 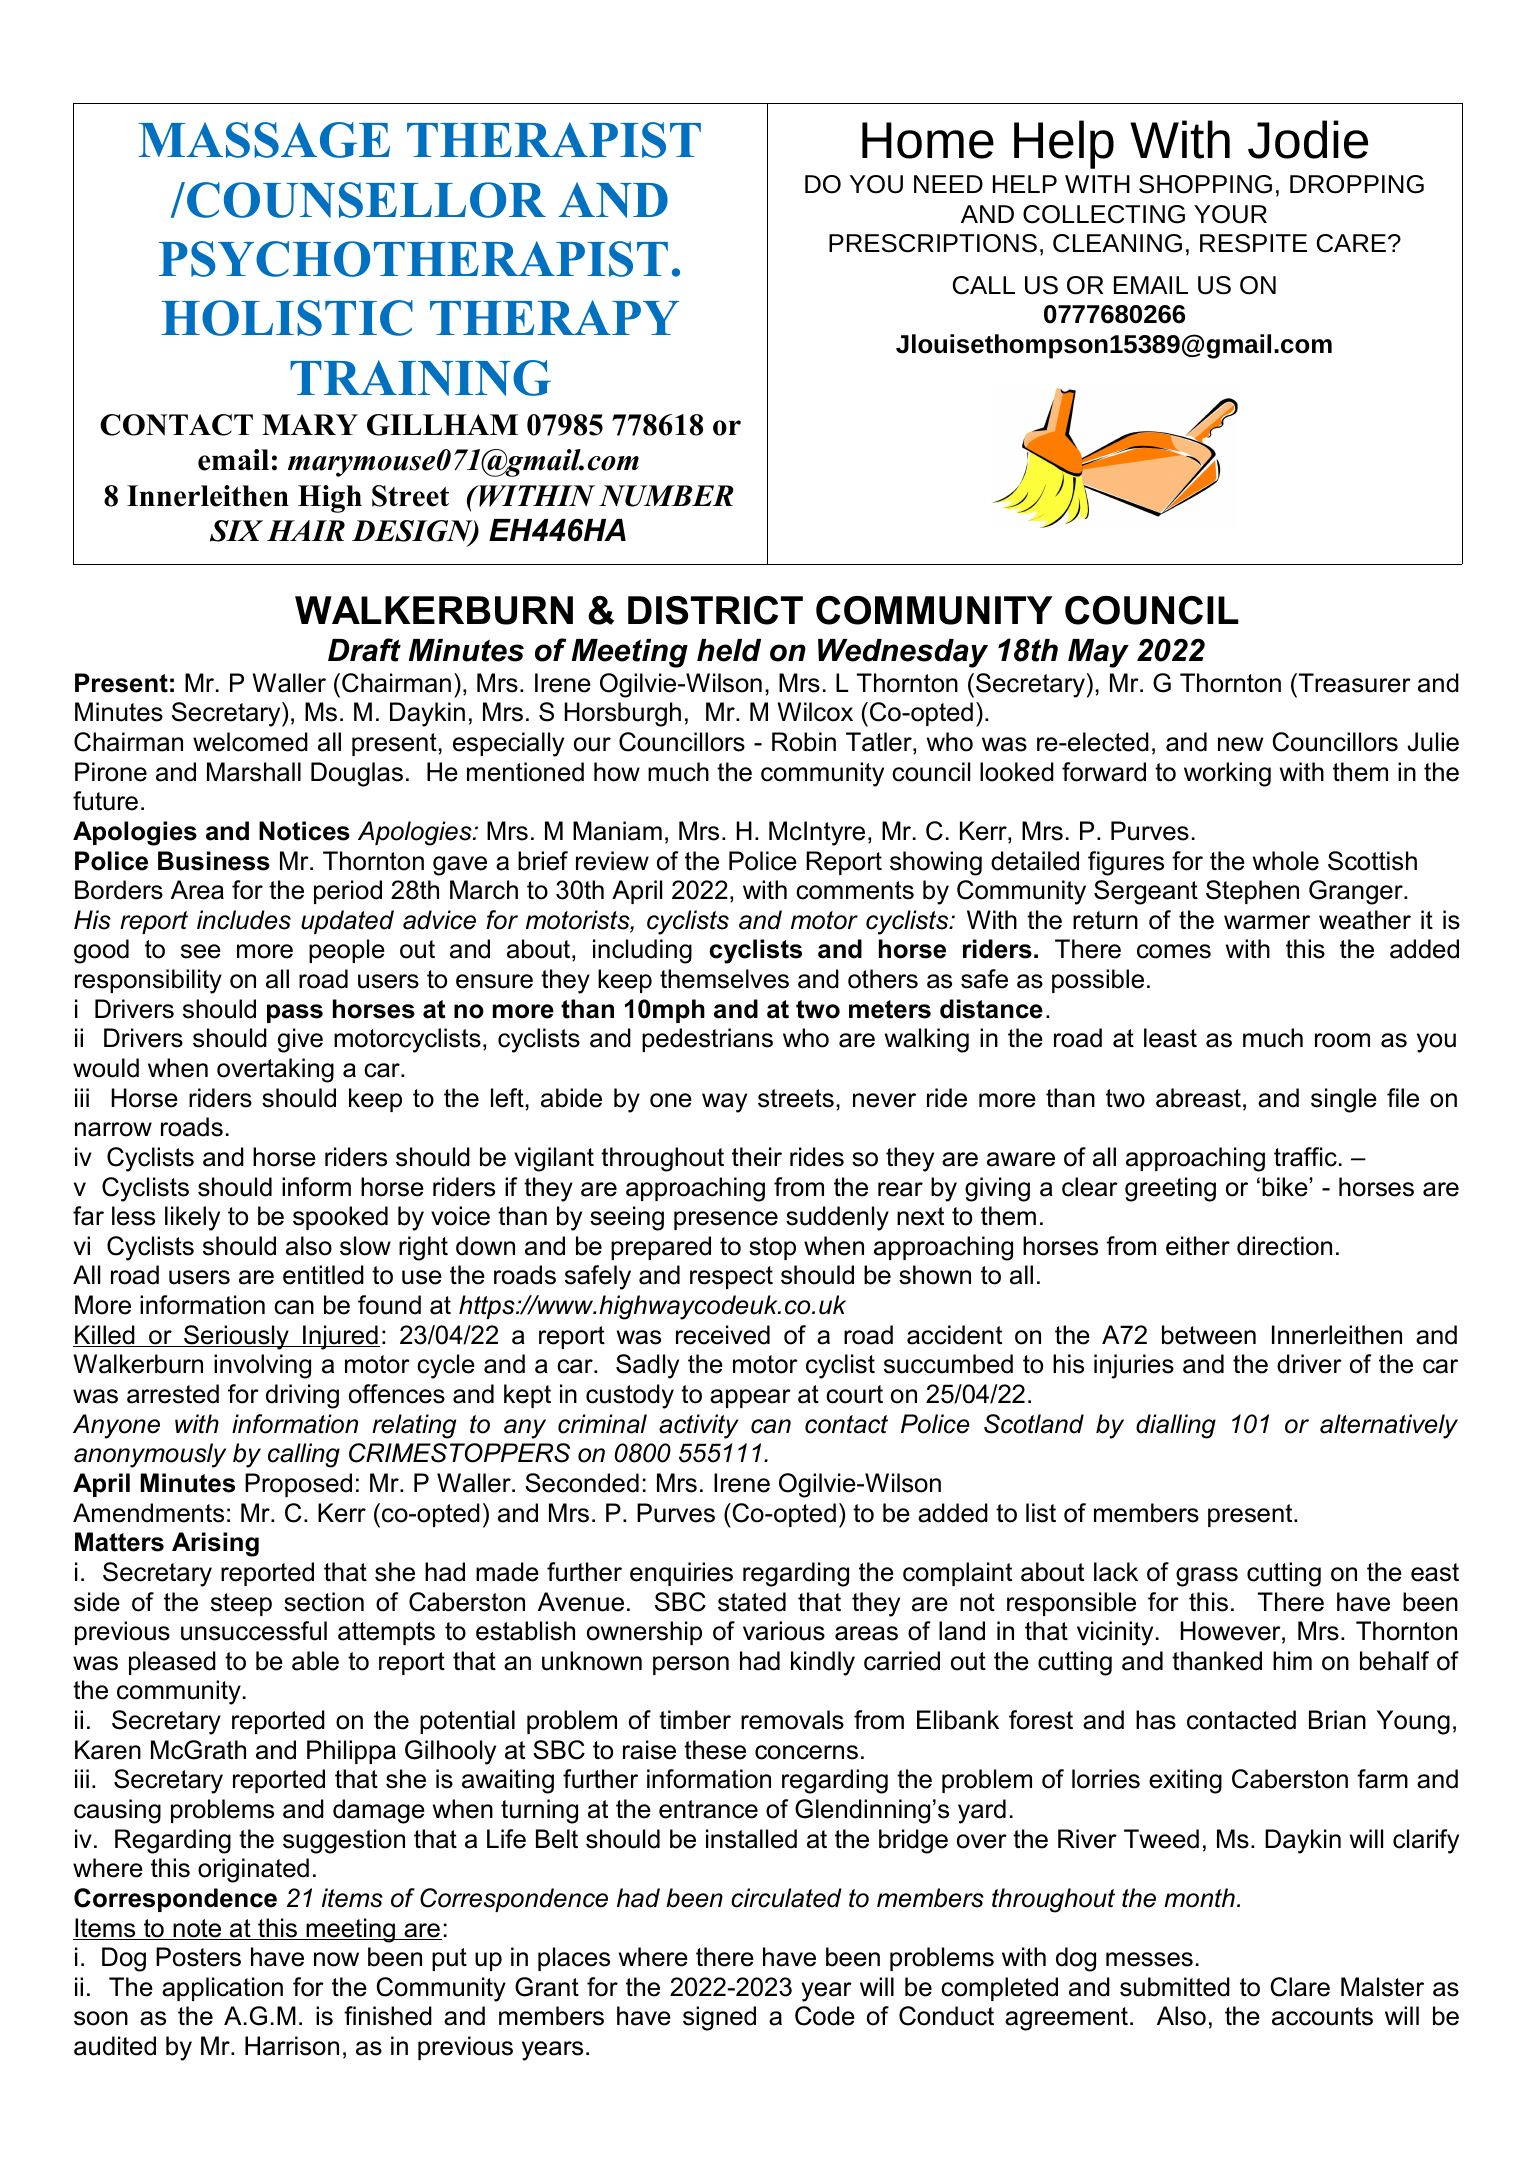 What do you see at coordinates (719, 2018) in the screenshot?
I see `signed` at bounding box center [719, 2018].
